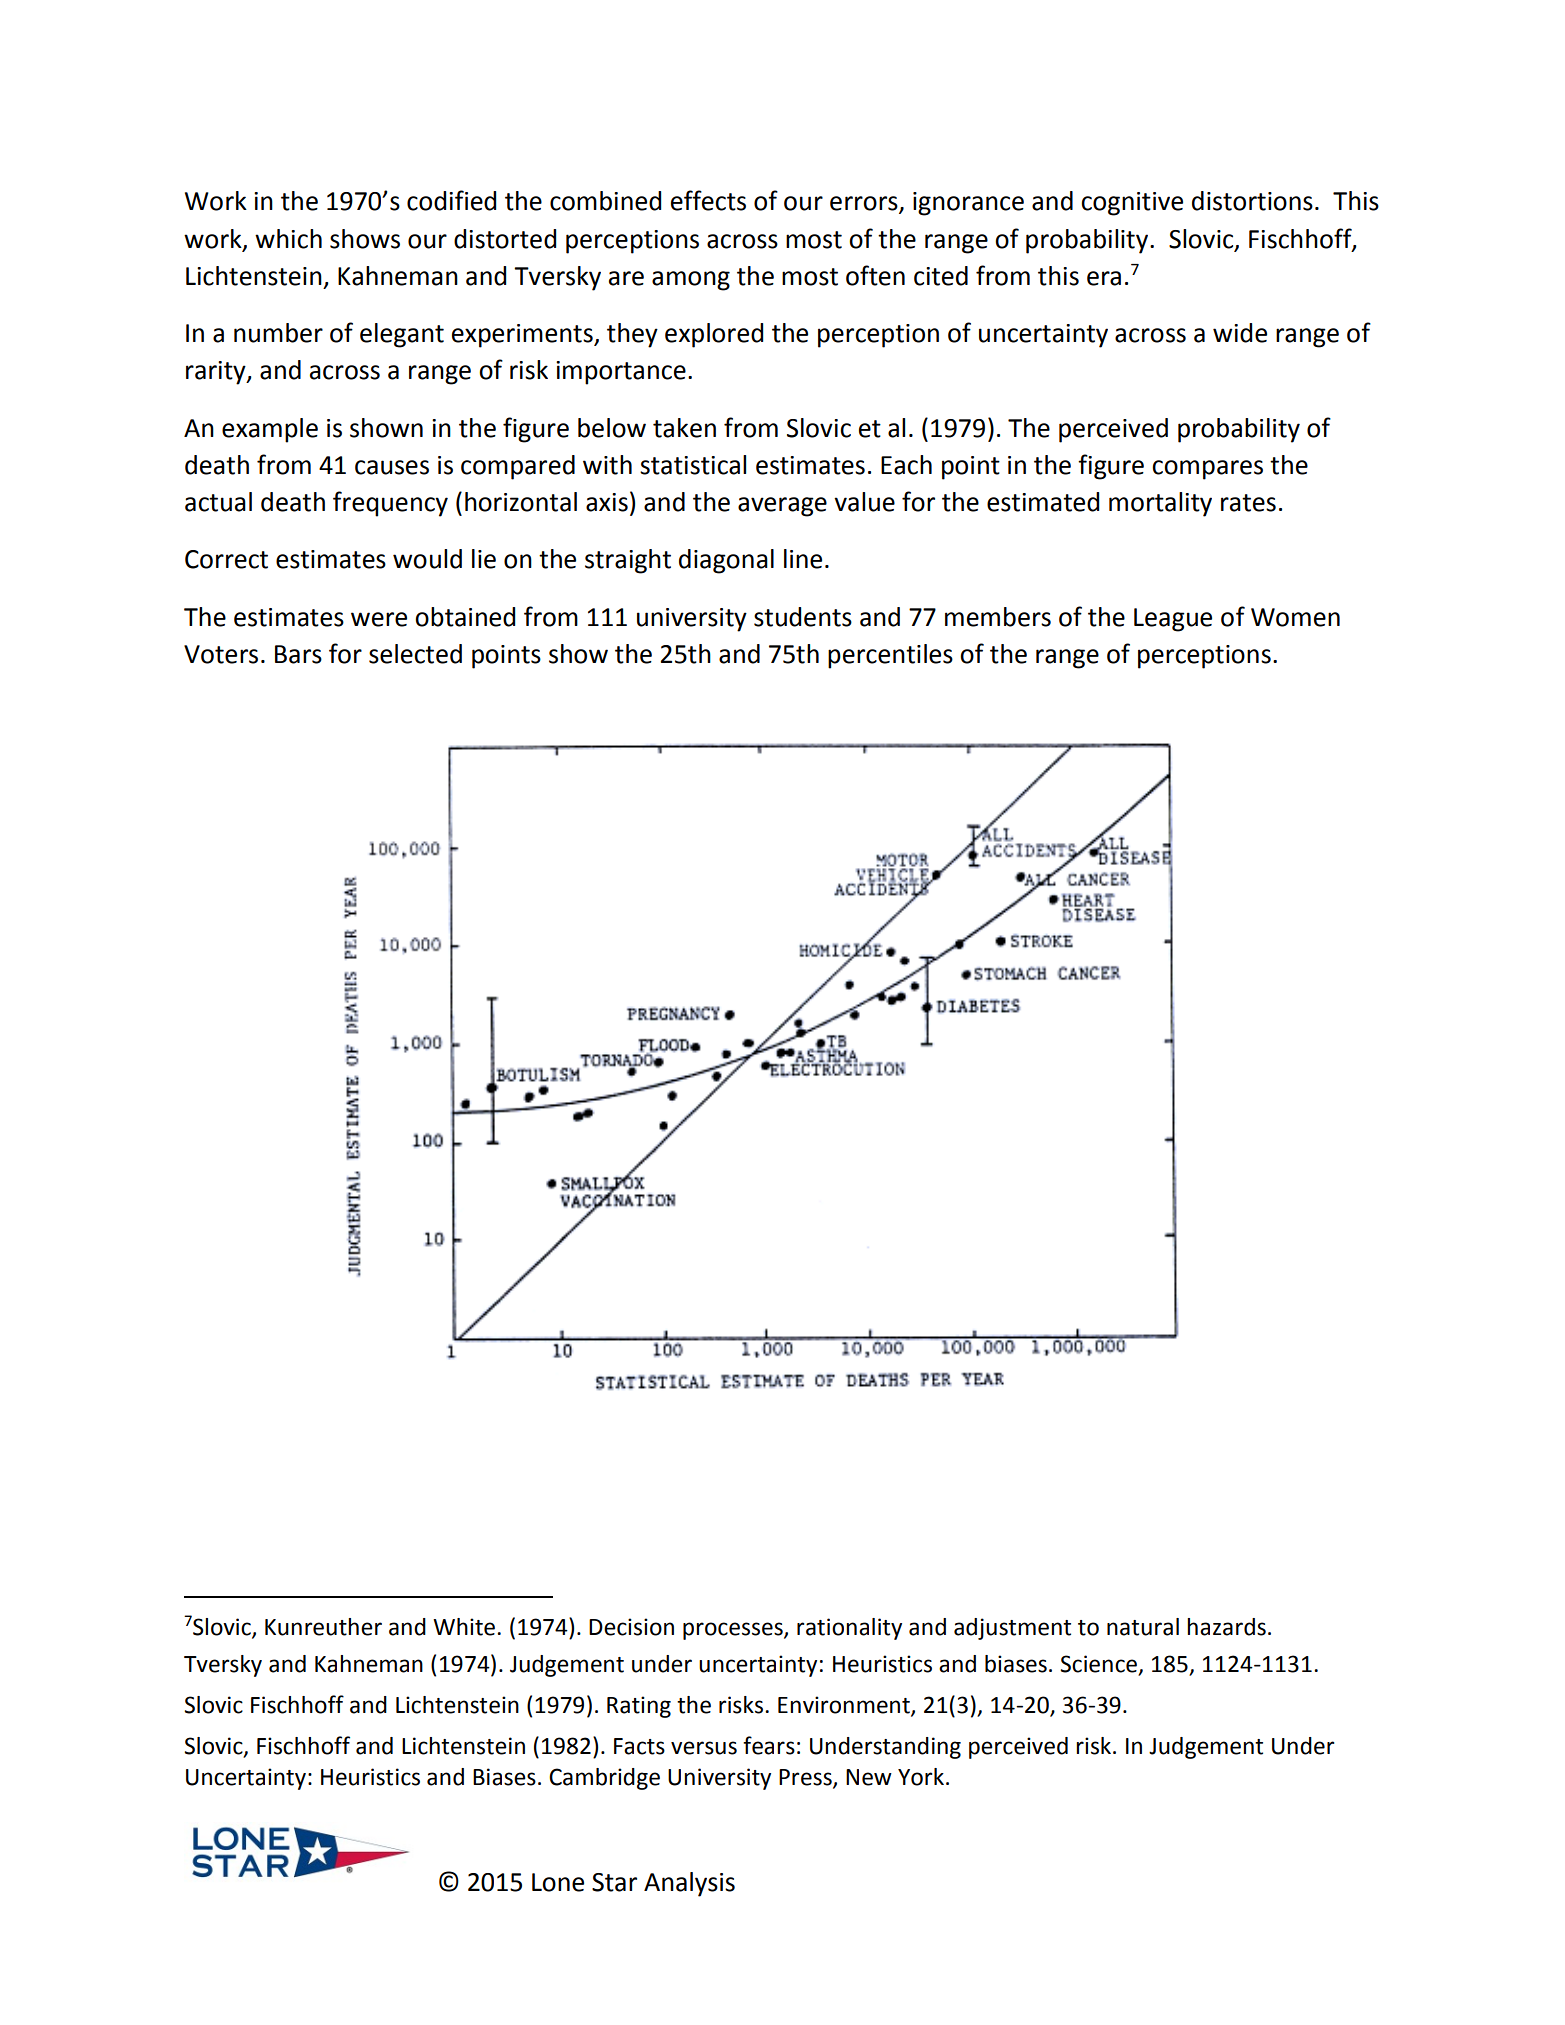 This page has width=1565, height=2025. I want to click on were, so click(379, 619).
